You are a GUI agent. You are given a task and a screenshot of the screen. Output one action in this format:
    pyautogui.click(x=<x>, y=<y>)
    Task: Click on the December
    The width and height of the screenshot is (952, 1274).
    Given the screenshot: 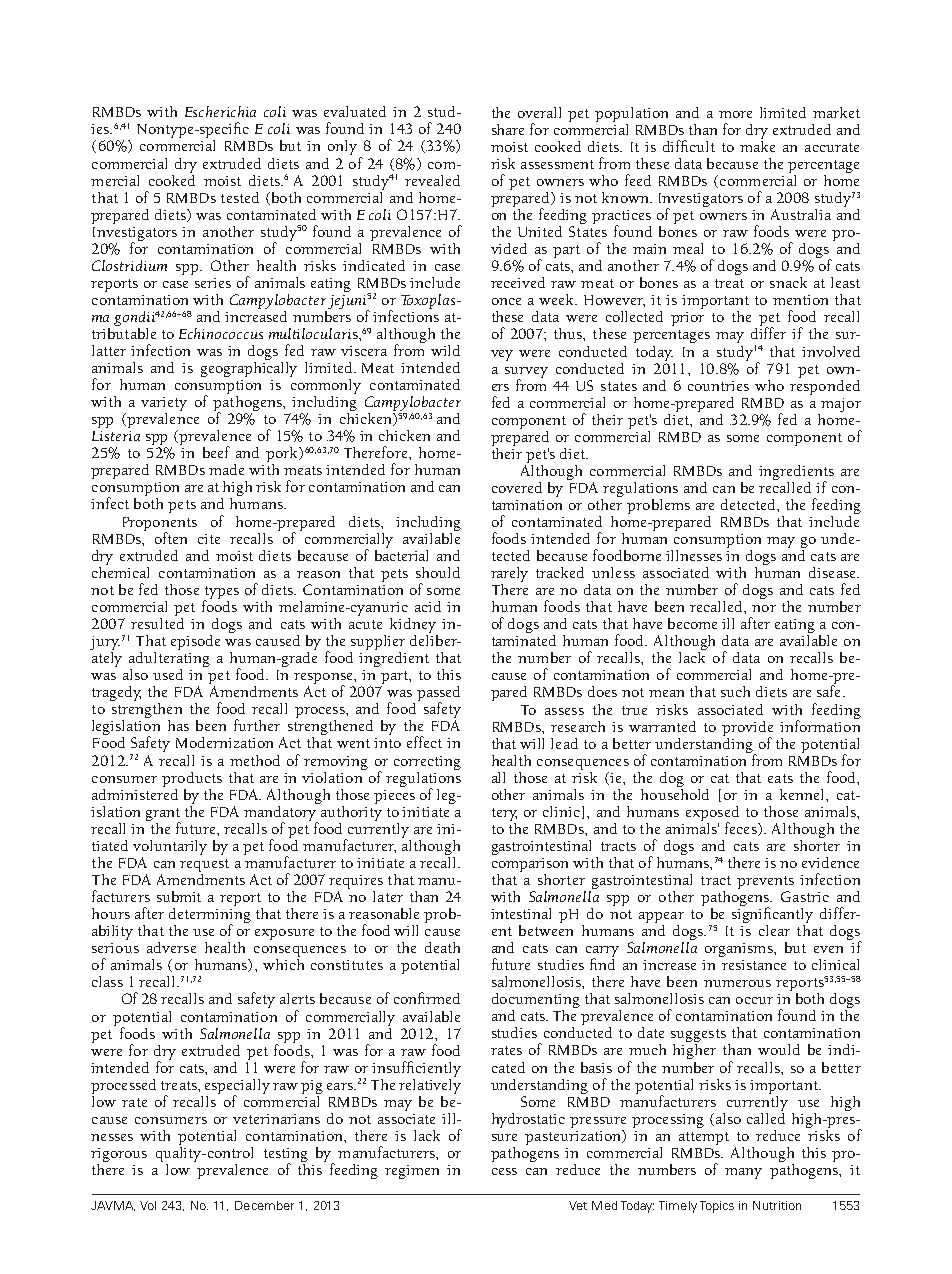 What is the action you would take?
    pyautogui.click(x=264, y=1205)
